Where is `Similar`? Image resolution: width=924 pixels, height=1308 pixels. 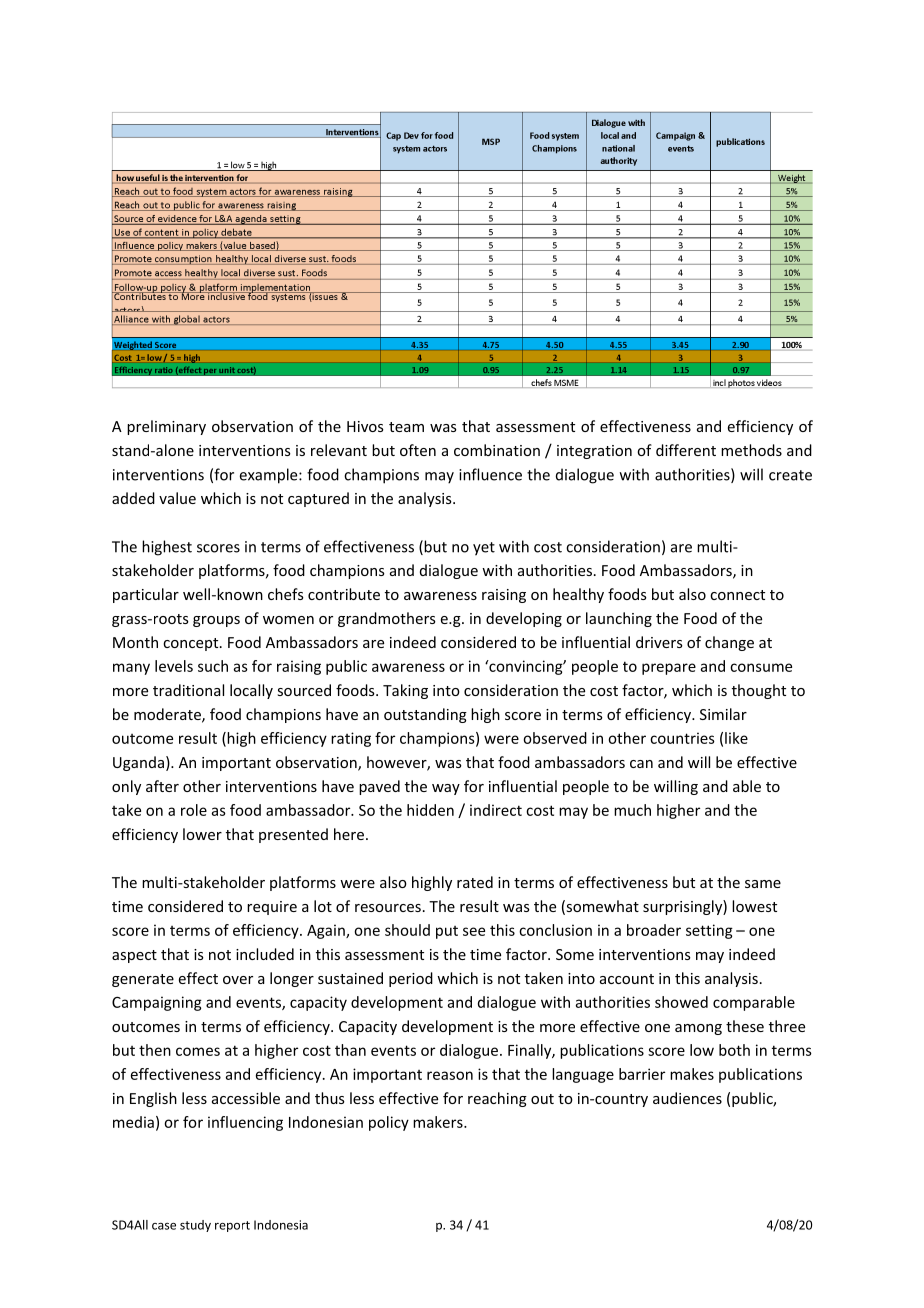 Similar is located at coordinates (723, 714).
